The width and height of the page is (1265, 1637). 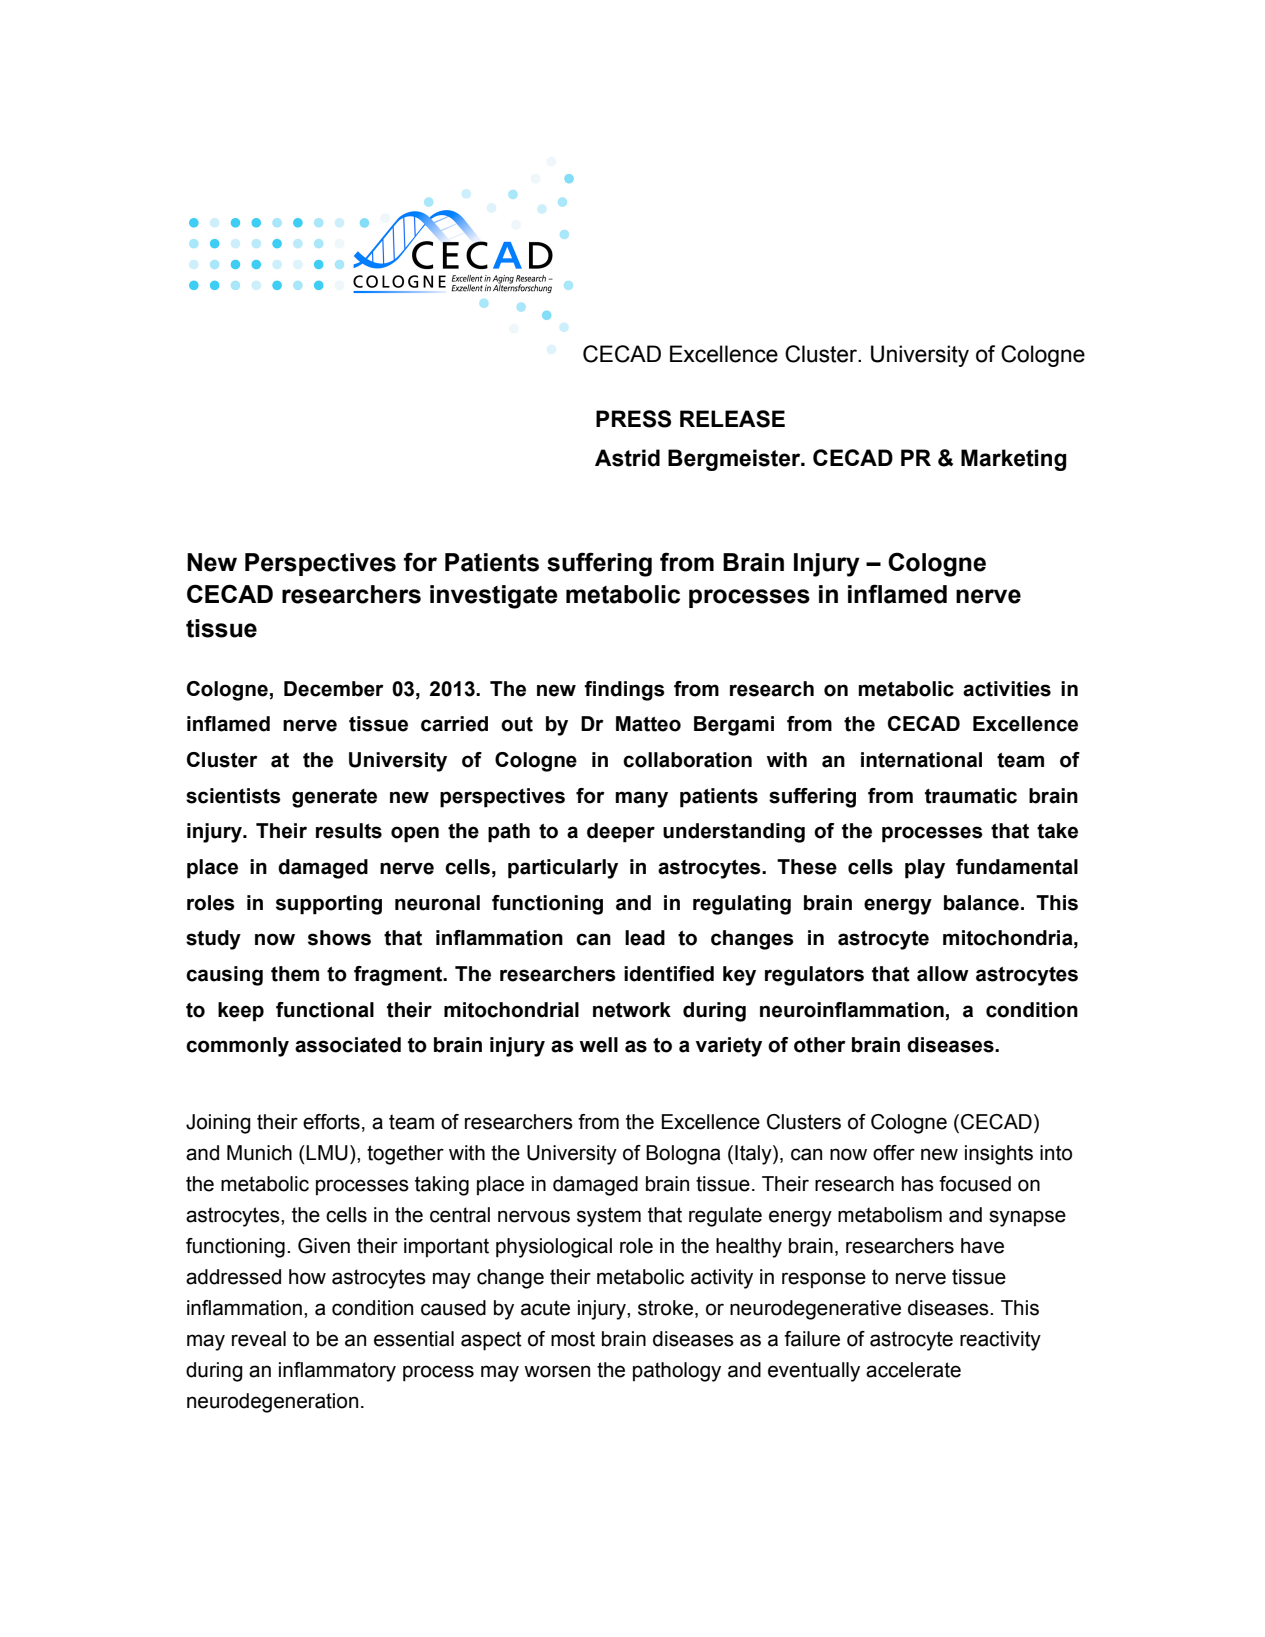 What do you see at coordinates (999, 1155) in the page?
I see `insights` at bounding box center [999, 1155].
